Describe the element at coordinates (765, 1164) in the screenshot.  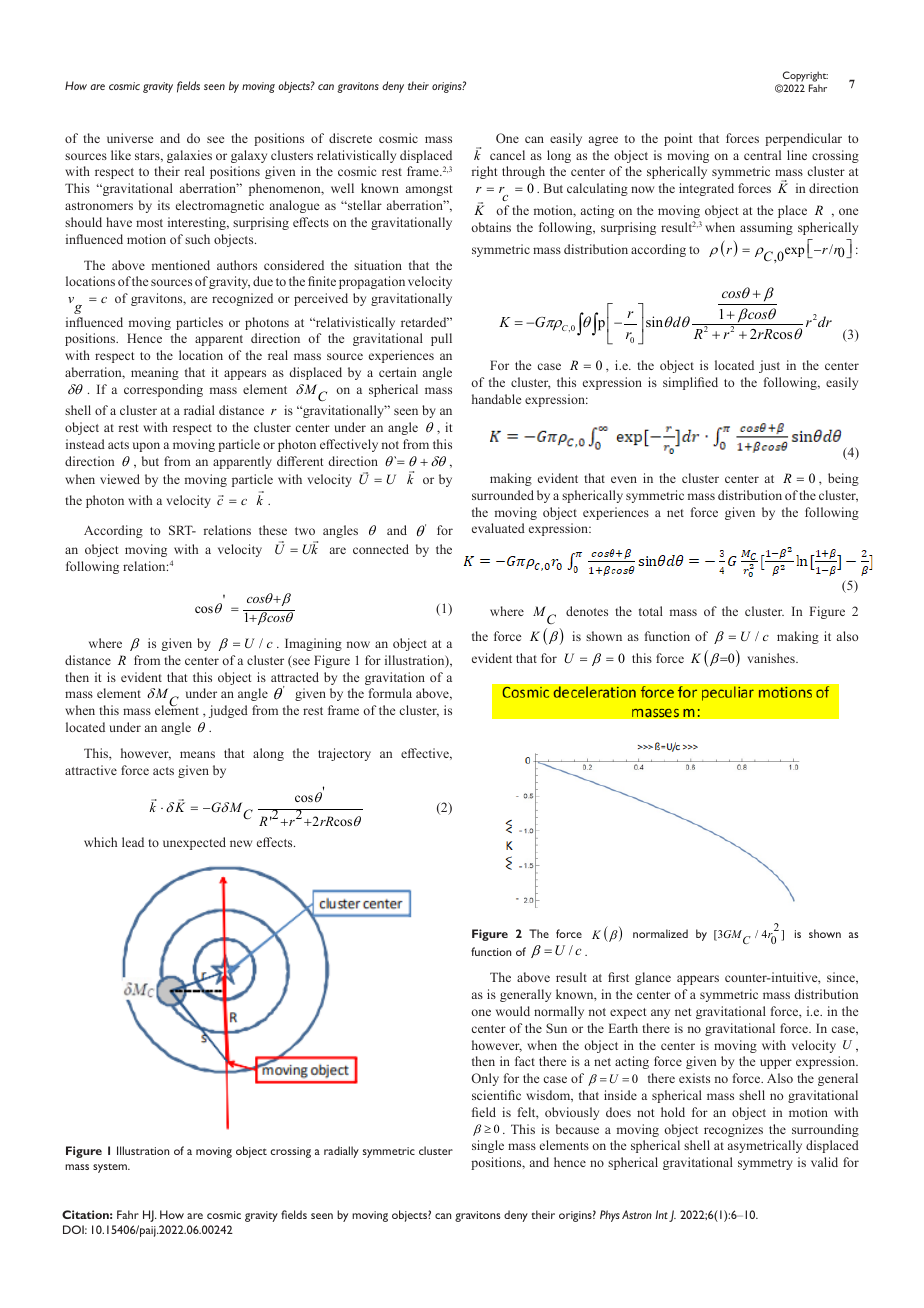
I see `symmetry` at that location.
